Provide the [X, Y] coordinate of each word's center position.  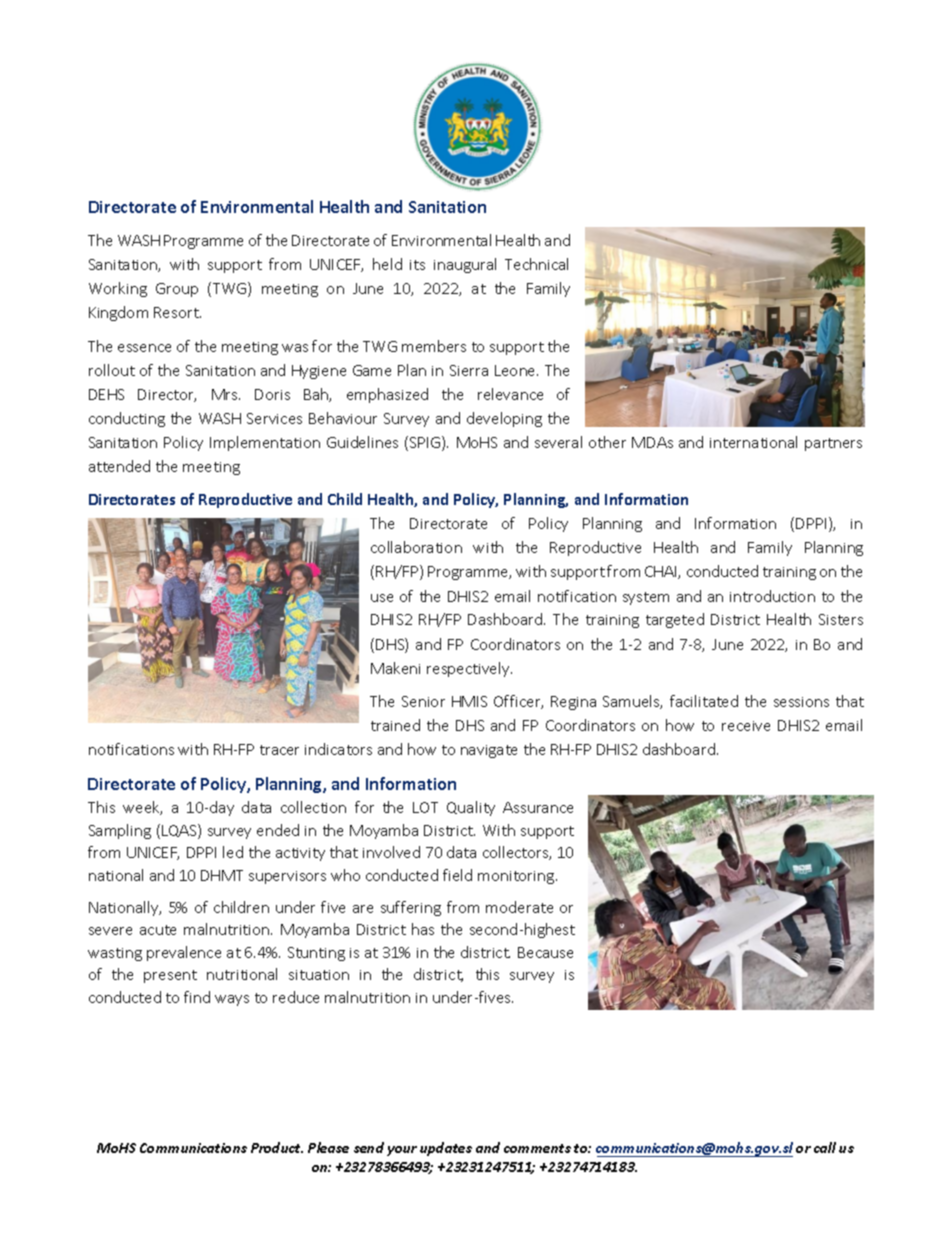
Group [177, 290]
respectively [469, 669]
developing [504, 419]
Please [328, 1147]
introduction [772, 596]
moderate [519, 907]
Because [545, 952]
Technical [536, 264]
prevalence [184, 953]
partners [833, 444]
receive [746, 726]
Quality [471, 808]
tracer [279, 750]
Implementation [265, 443]
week [142, 808]
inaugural [465, 265]
